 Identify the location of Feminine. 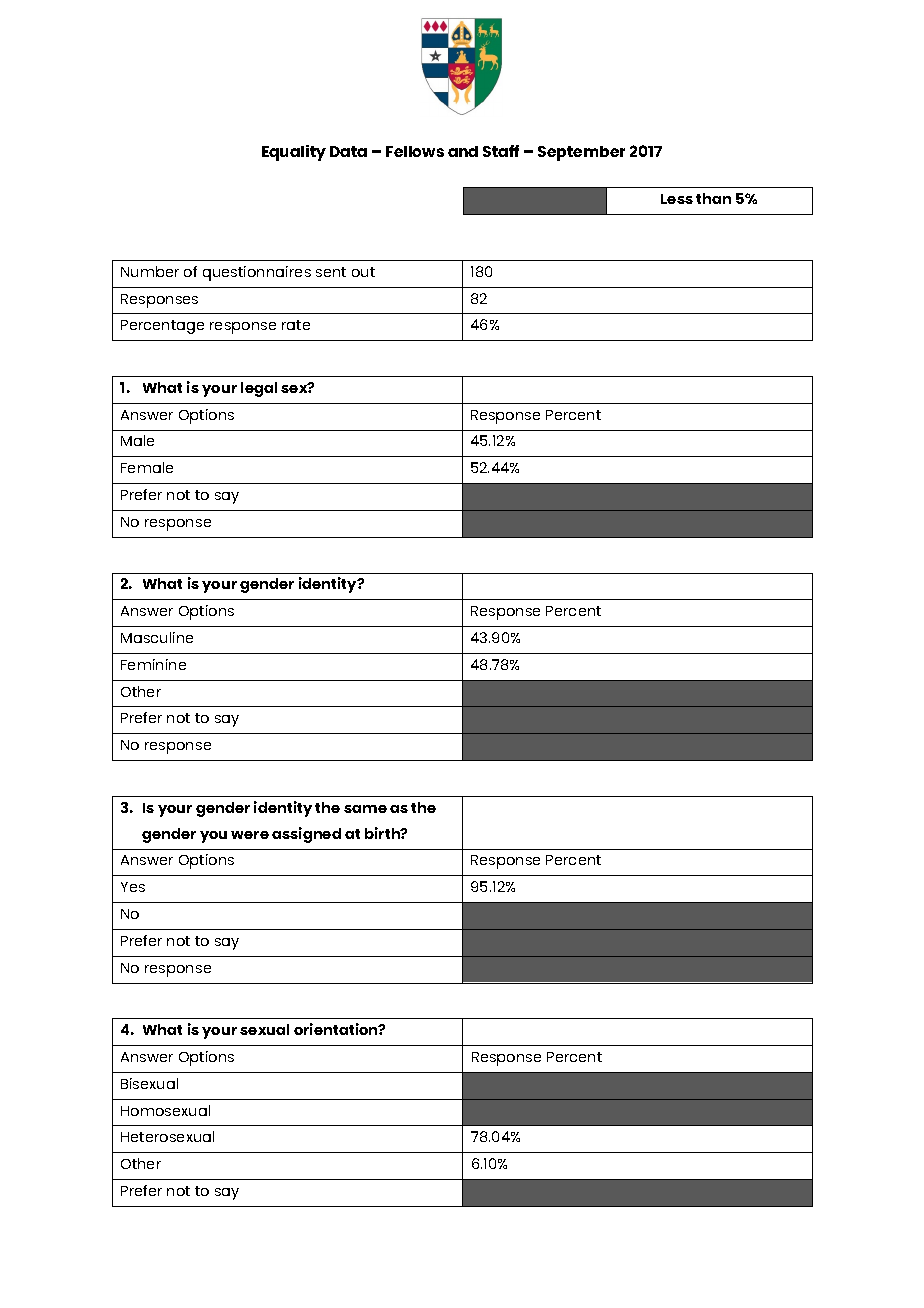
(153, 664).
